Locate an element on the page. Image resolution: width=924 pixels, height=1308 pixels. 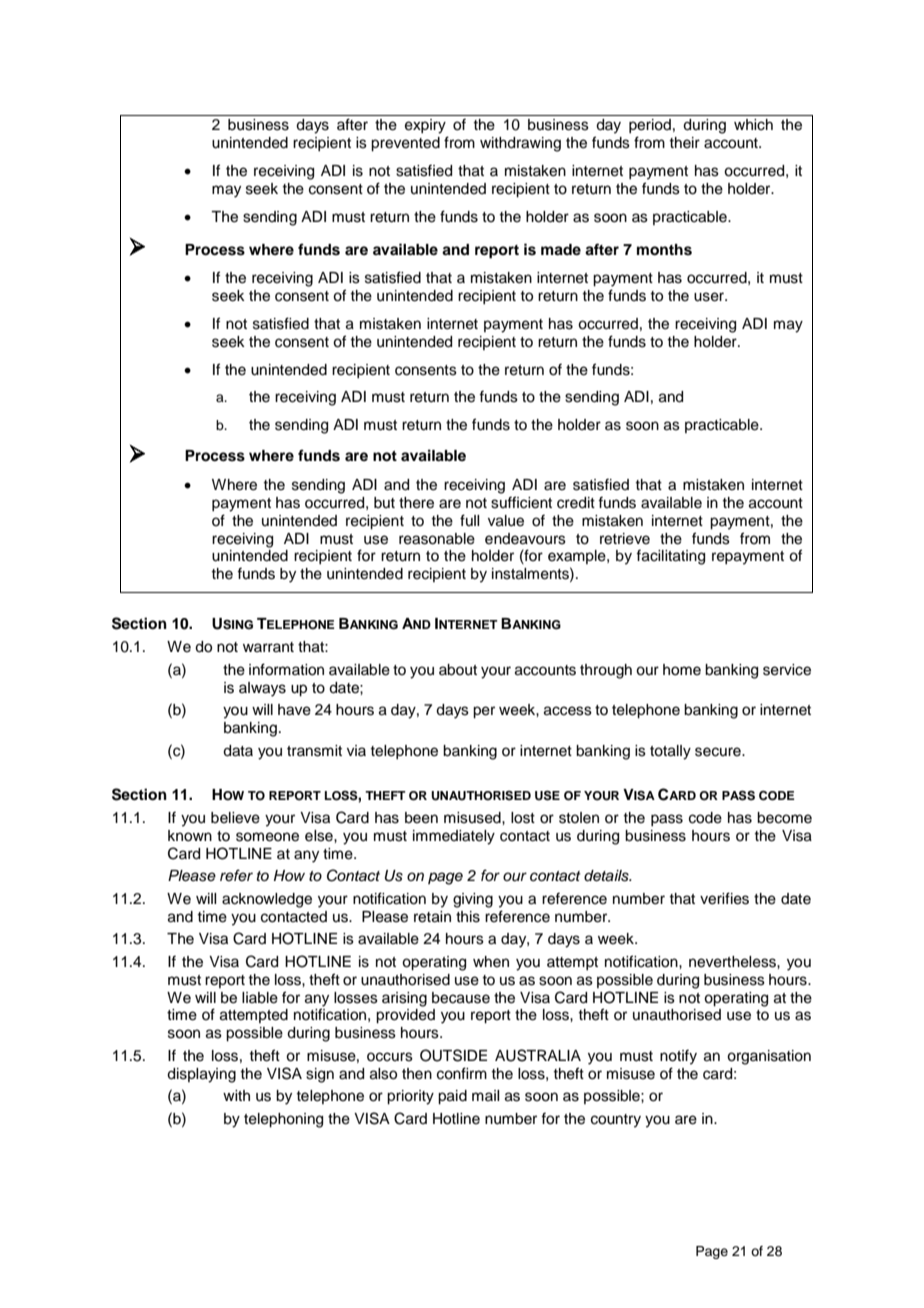
data is located at coordinates (238, 751).
